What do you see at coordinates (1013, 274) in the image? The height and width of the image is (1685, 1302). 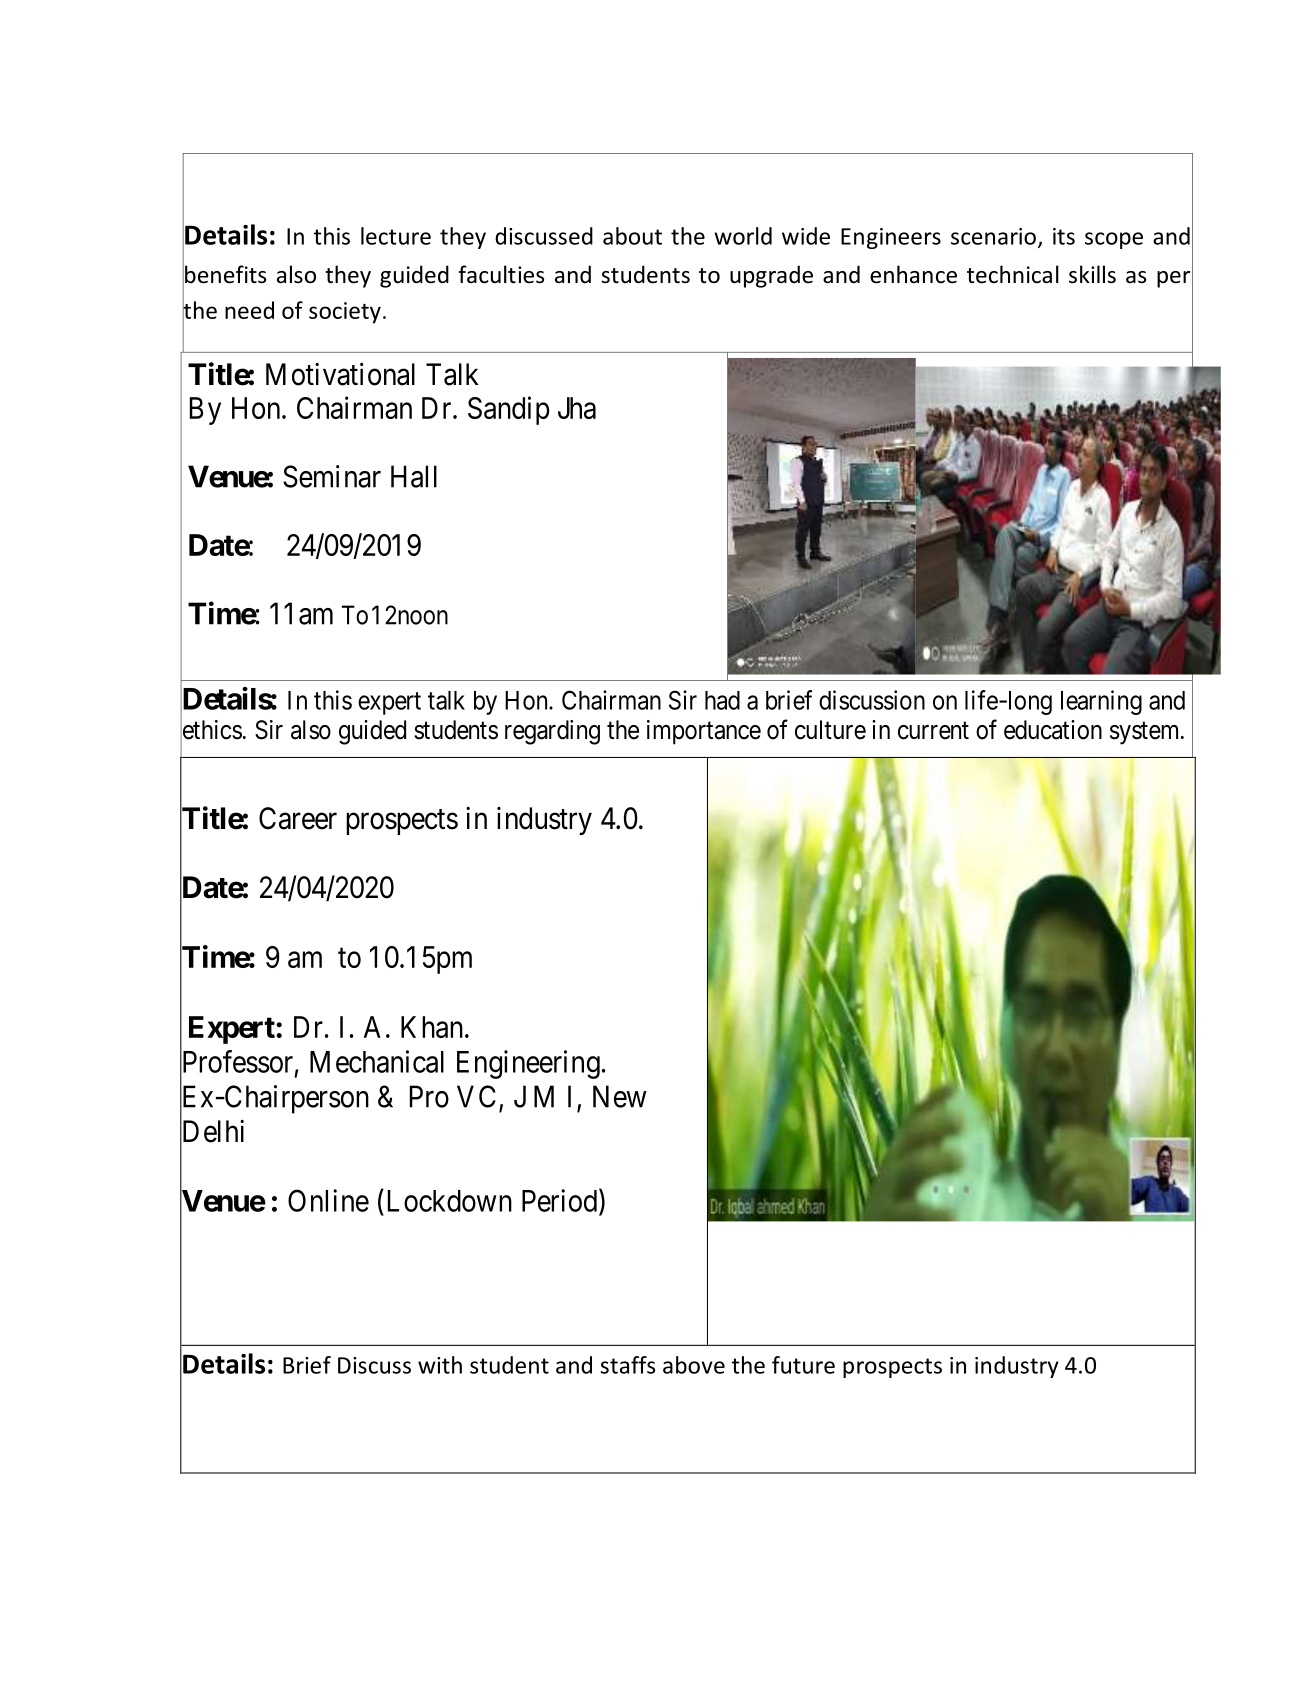 I see `technical` at bounding box center [1013, 274].
